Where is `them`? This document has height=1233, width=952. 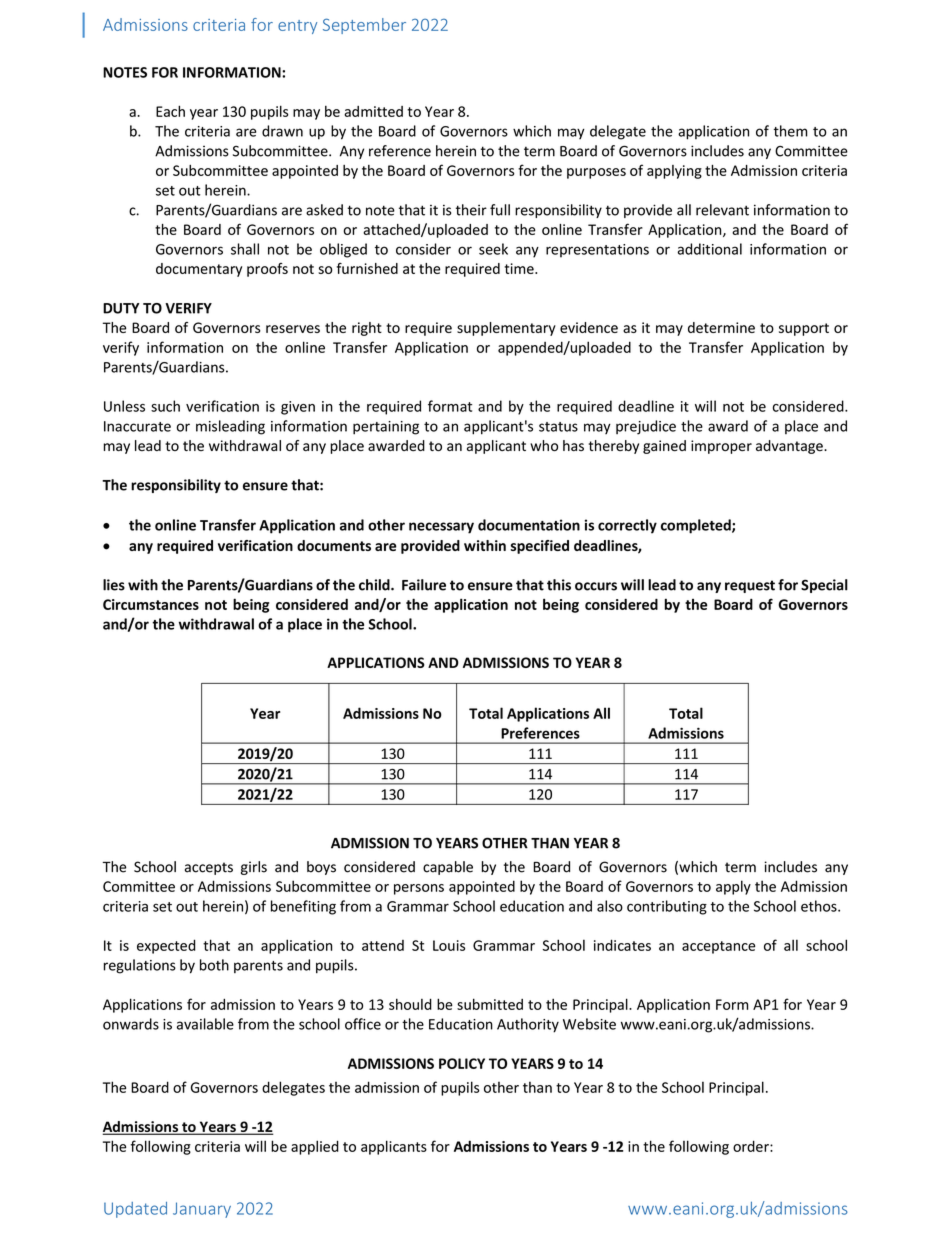
them is located at coordinates (790, 131).
